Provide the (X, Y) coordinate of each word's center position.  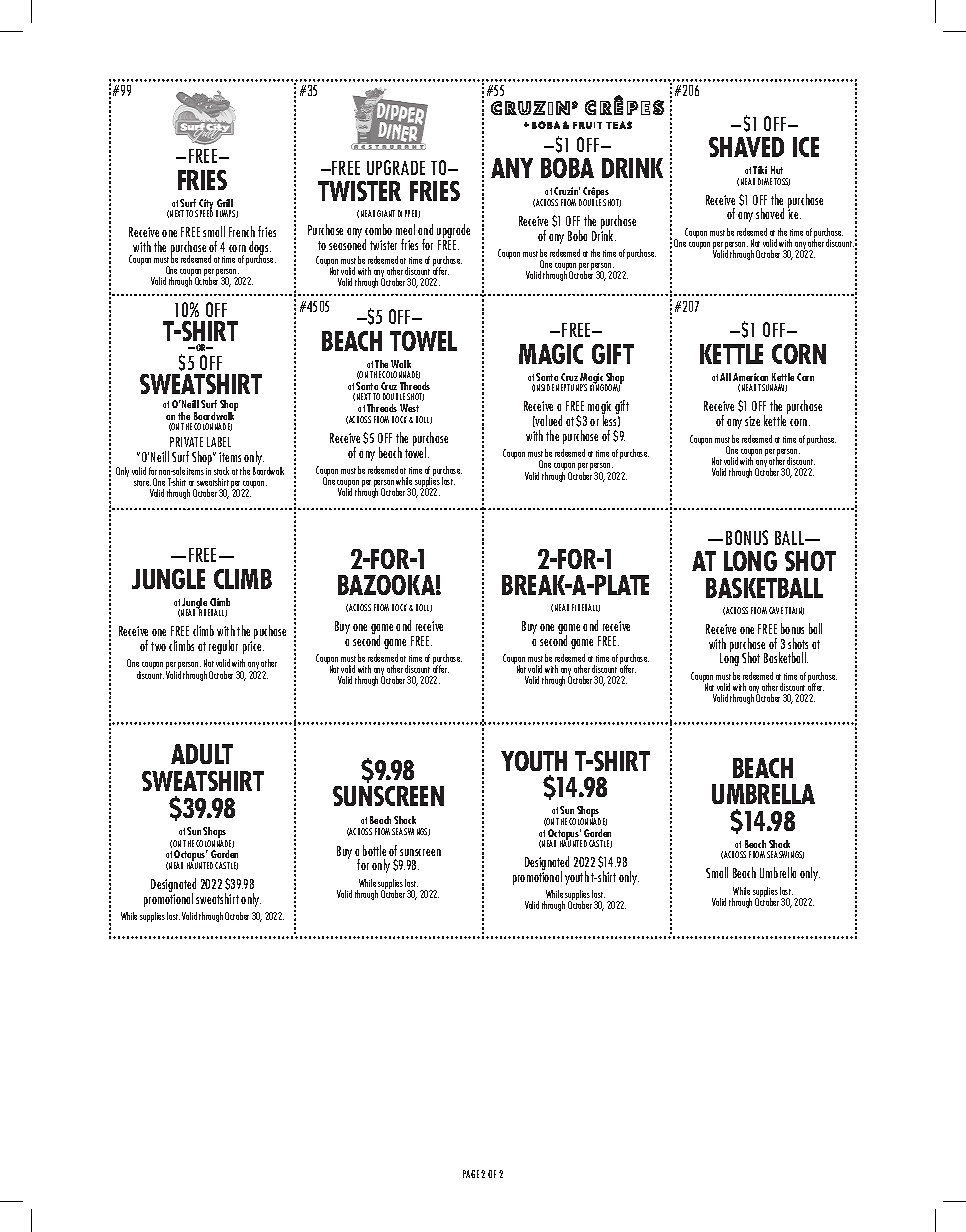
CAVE (776, 610)
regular (223, 647)
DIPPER (409, 214)
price (253, 647)
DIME (765, 181)
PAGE (471, 1174)
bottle (374, 850)
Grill (225, 203)
